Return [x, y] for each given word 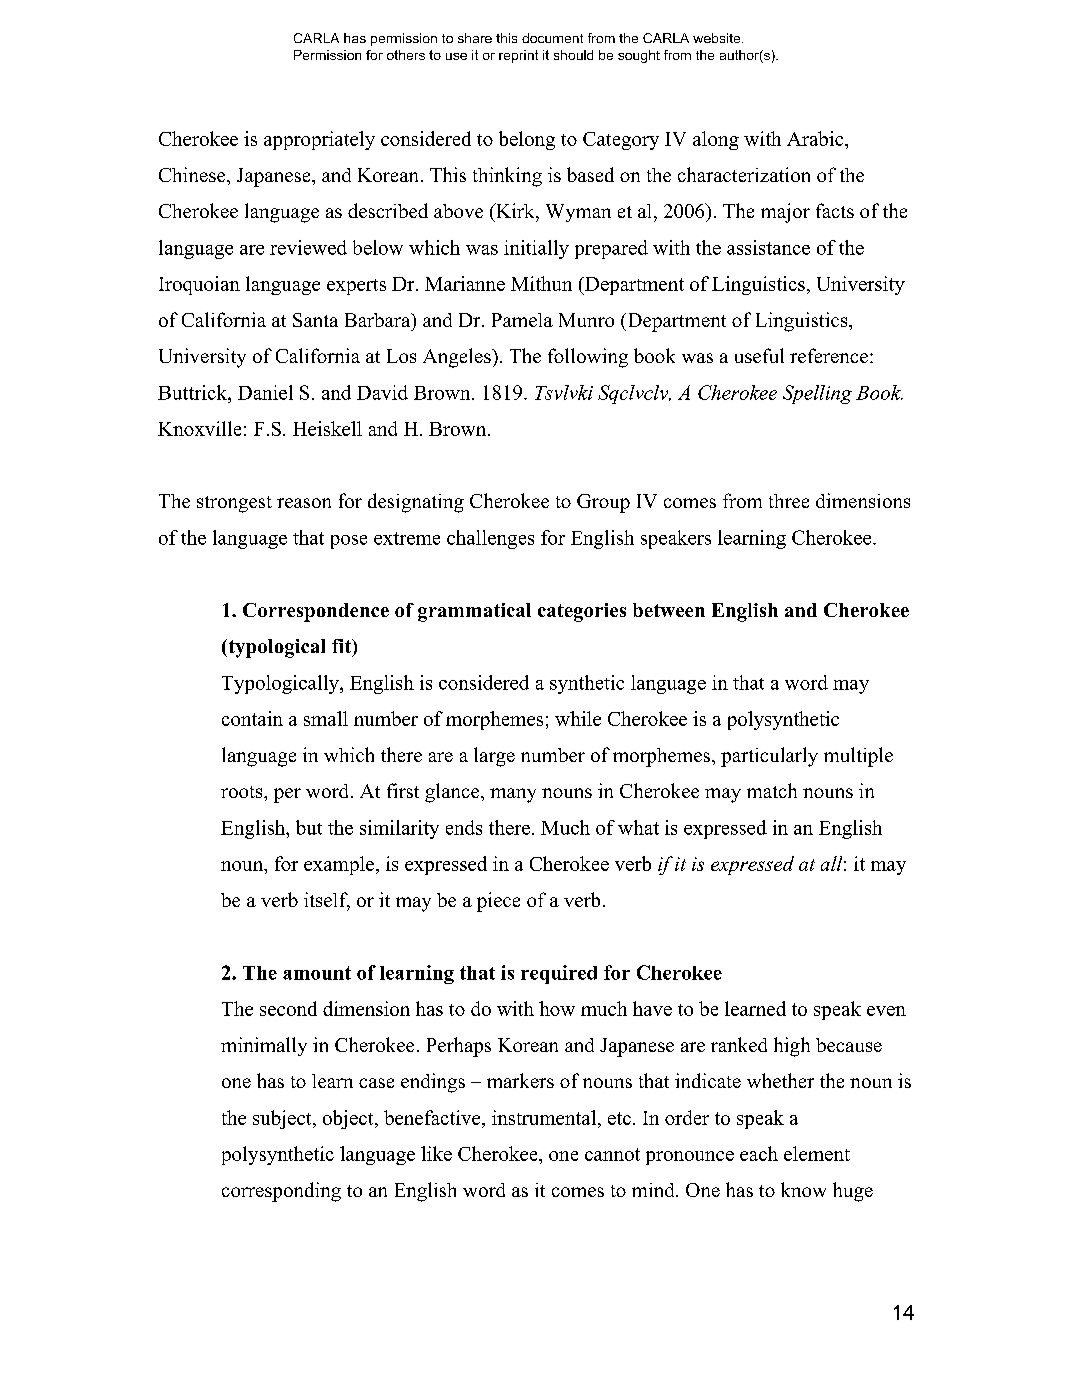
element [817, 1153]
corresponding [281, 1192]
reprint [518, 56]
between [669, 610]
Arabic [816, 138]
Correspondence [316, 612]
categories [582, 612]
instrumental [545, 1117]
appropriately [319, 140]
